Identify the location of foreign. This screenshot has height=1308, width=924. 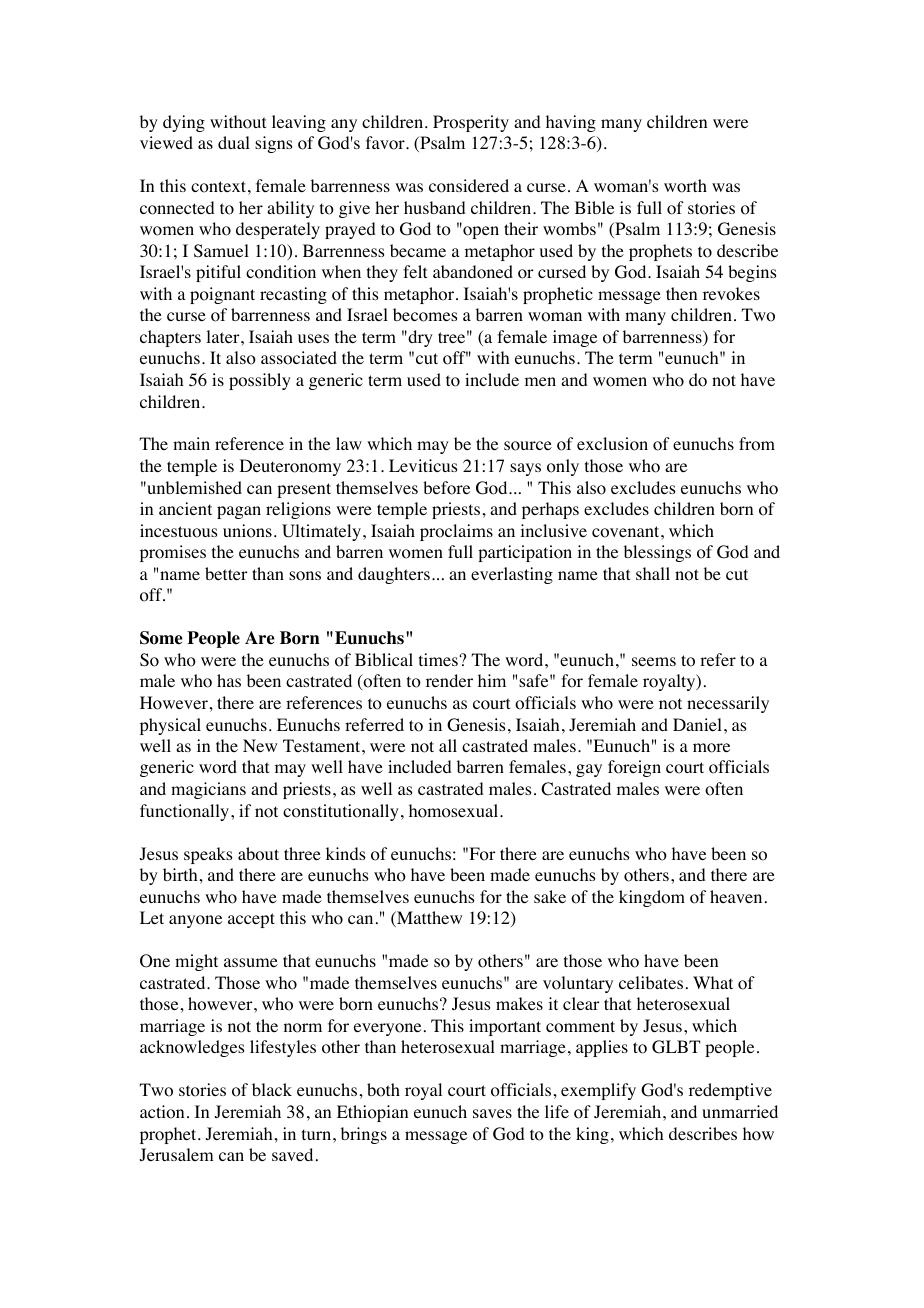
(634, 768).
